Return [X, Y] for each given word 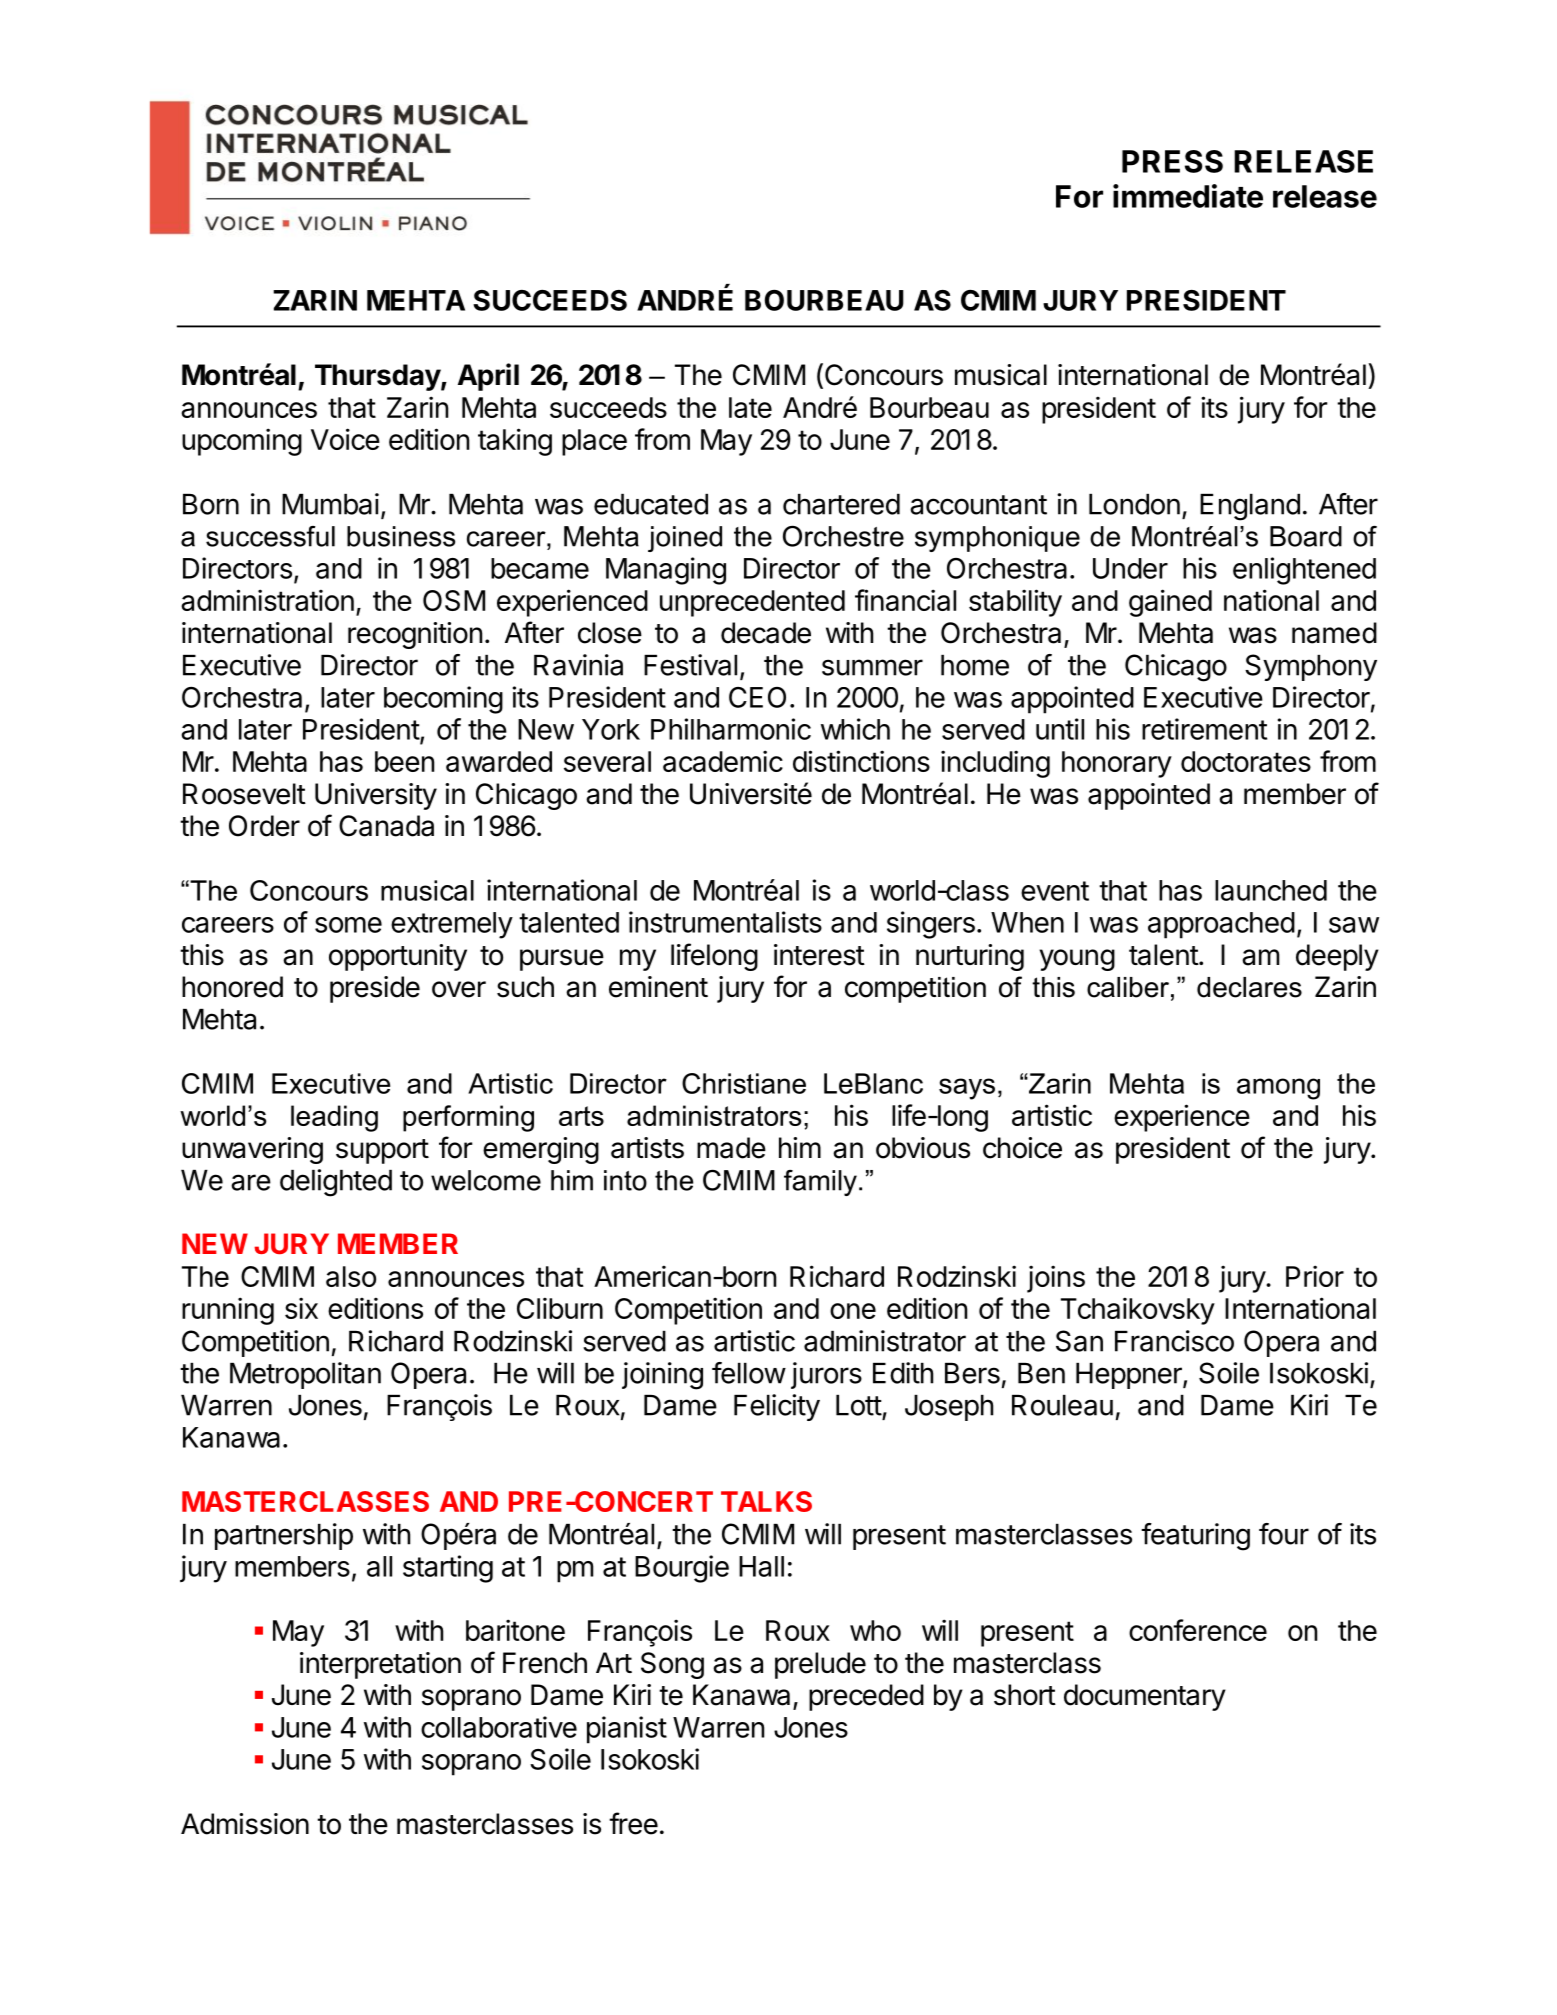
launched [1271, 890]
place [594, 442]
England [1250, 507]
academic [723, 761]
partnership [284, 1536]
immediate [1188, 196]
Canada [386, 826]
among [1278, 1089]
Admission [245, 1824]
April [488, 377]
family [820, 1183]
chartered [841, 504]
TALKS [766, 1501]
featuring [1195, 1537]
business [401, 536]
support [382, 1151]
